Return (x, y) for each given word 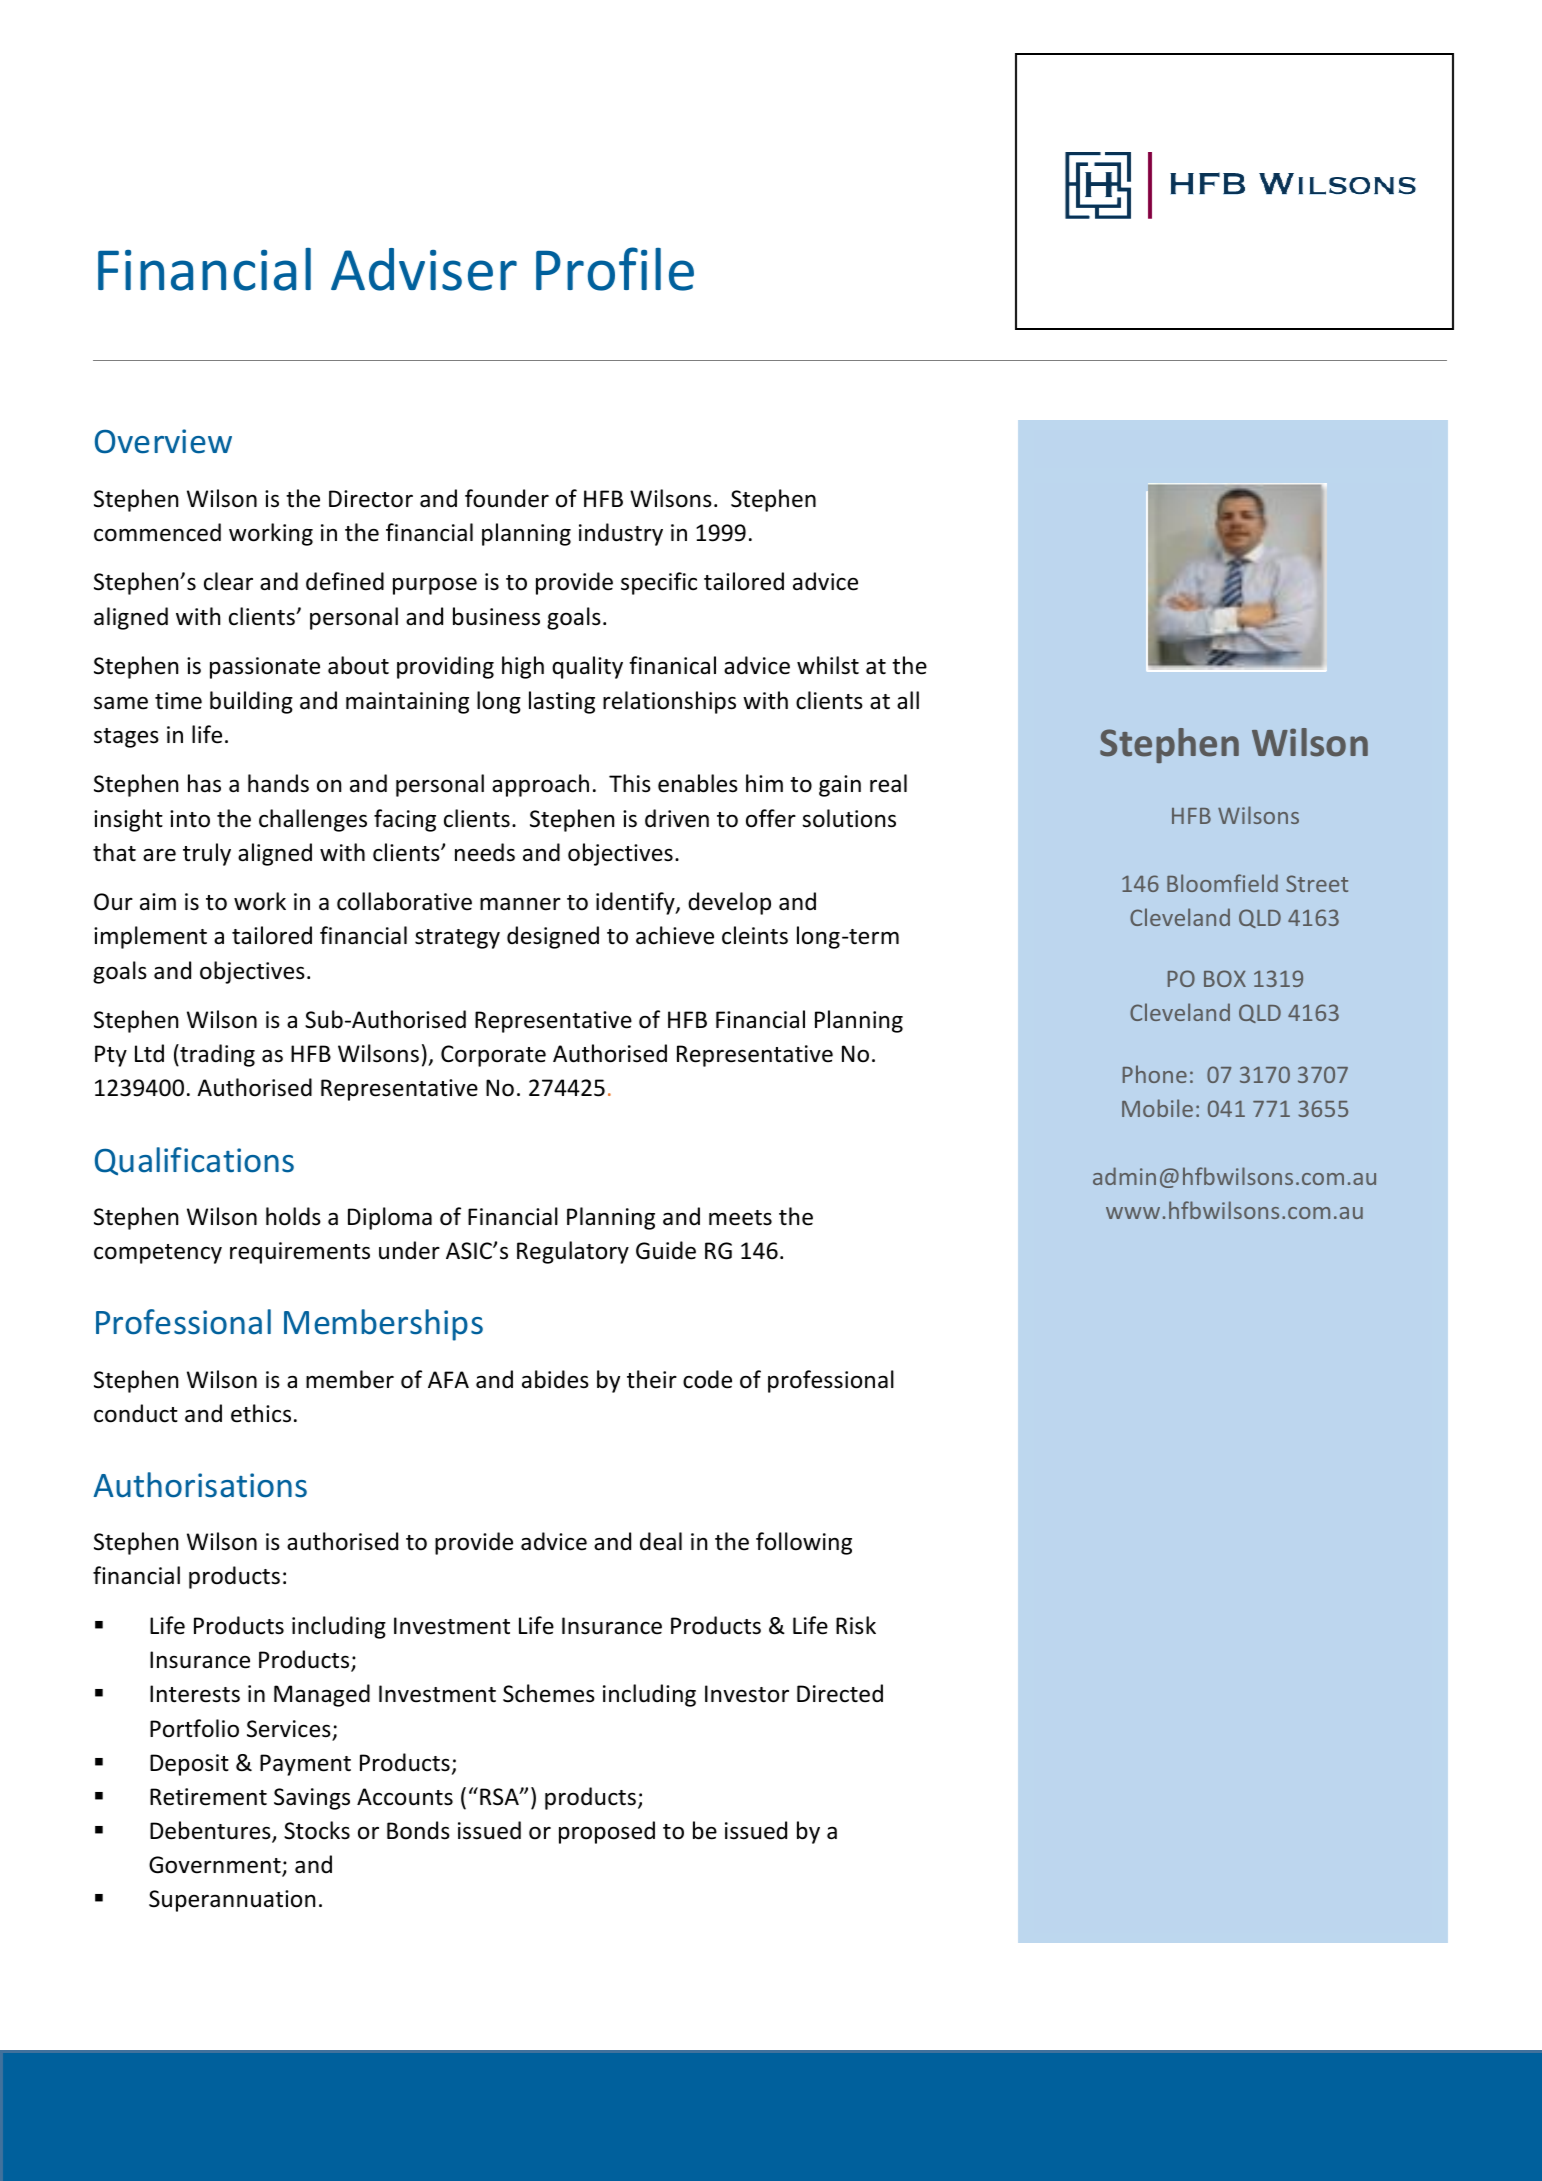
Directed (840, 1693)
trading (216, 1055)
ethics (261, 1413)
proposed (607, 1832)
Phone (1155, 1074)
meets (740, 1218)
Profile (615, 269)
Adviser (424, 269)
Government (216, 1866)
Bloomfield (1222, 883)
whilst (828, 665)
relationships (669, 702)
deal (661, 1541)
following (804, 1543)
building (251, 702)
